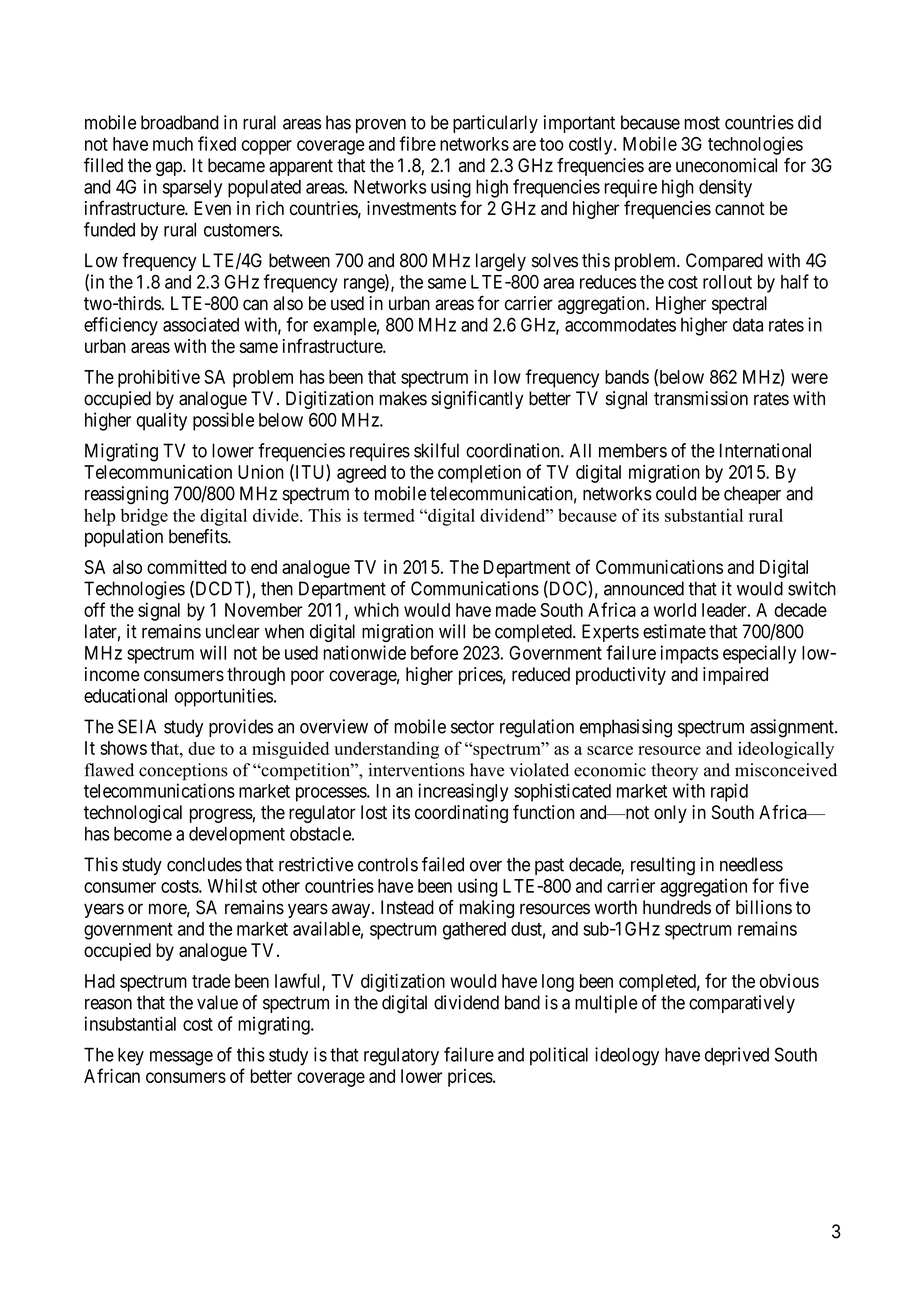 The image size is (924, 1308). What do you see at coordinates (181, 1058) in the page?
I see `message` at bounding box center [181, 1058].
